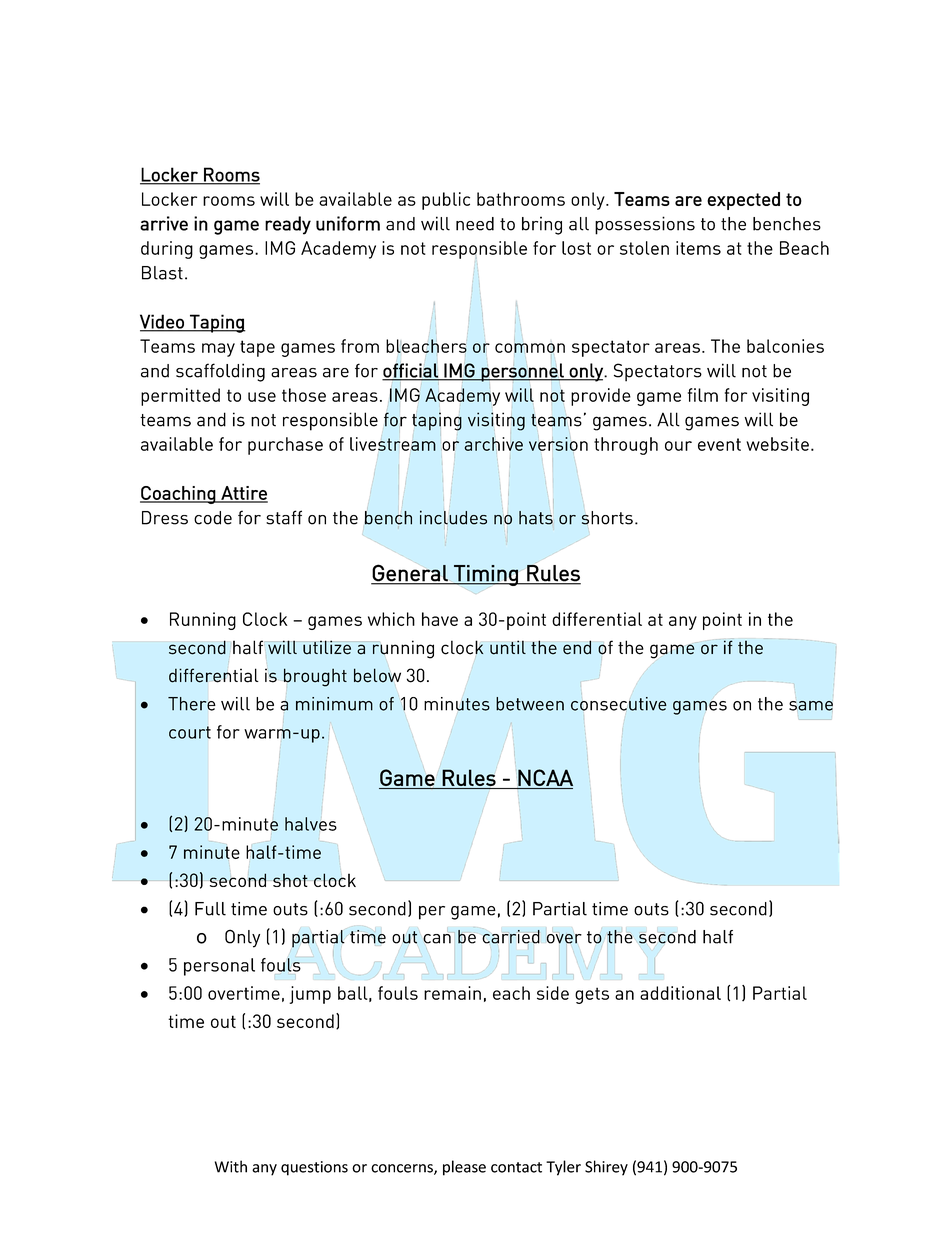 This page has width=952, height=1233. I want to click on ready, so click(288, 225).
